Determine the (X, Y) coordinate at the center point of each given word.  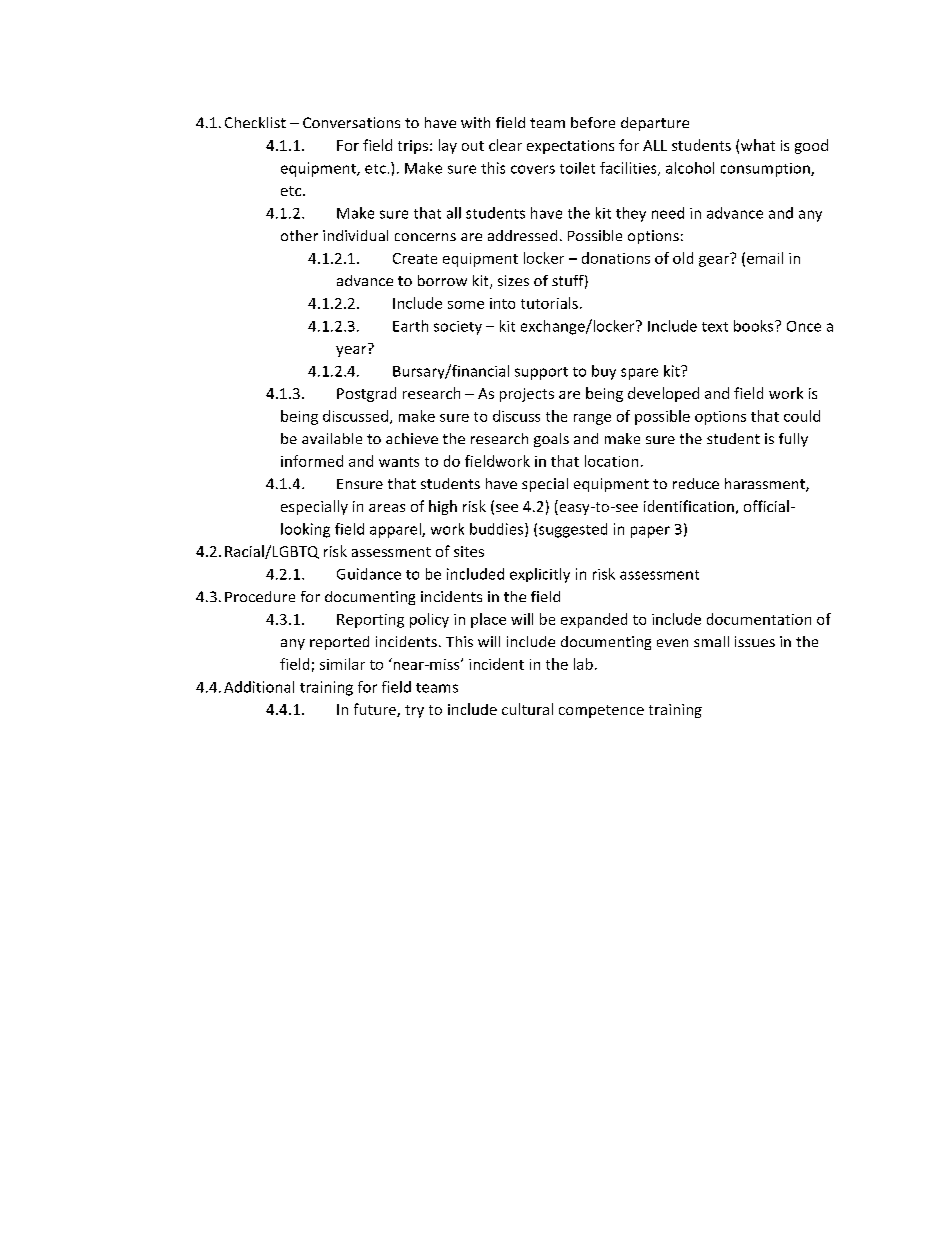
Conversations (351, 122)
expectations (570, 147)
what (758, 145)
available (332, 438)
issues (755, 641)
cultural (527, 709)
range (592, 419)
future (376, 710)
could (802, 416)
